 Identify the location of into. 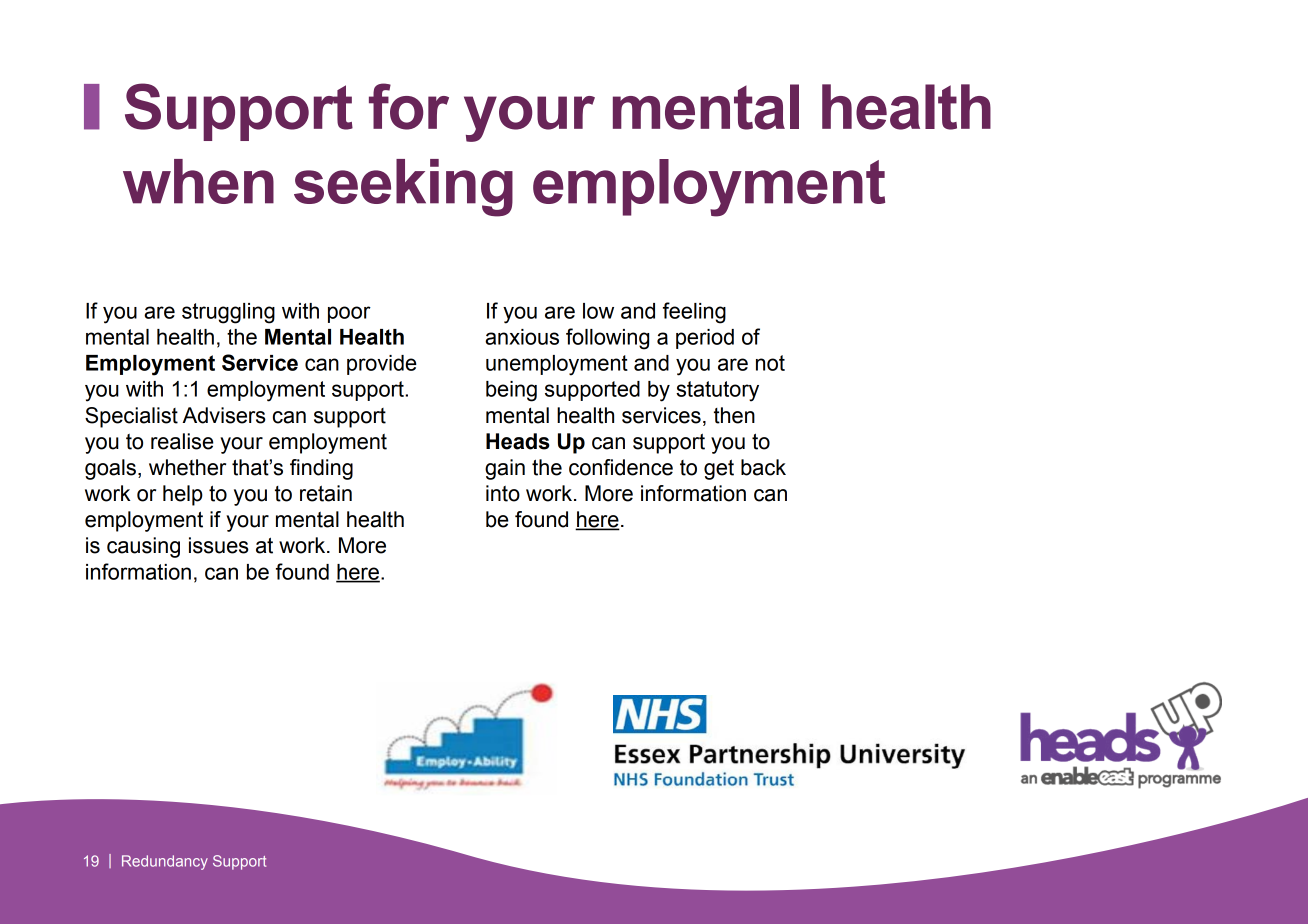
(503, 493).
